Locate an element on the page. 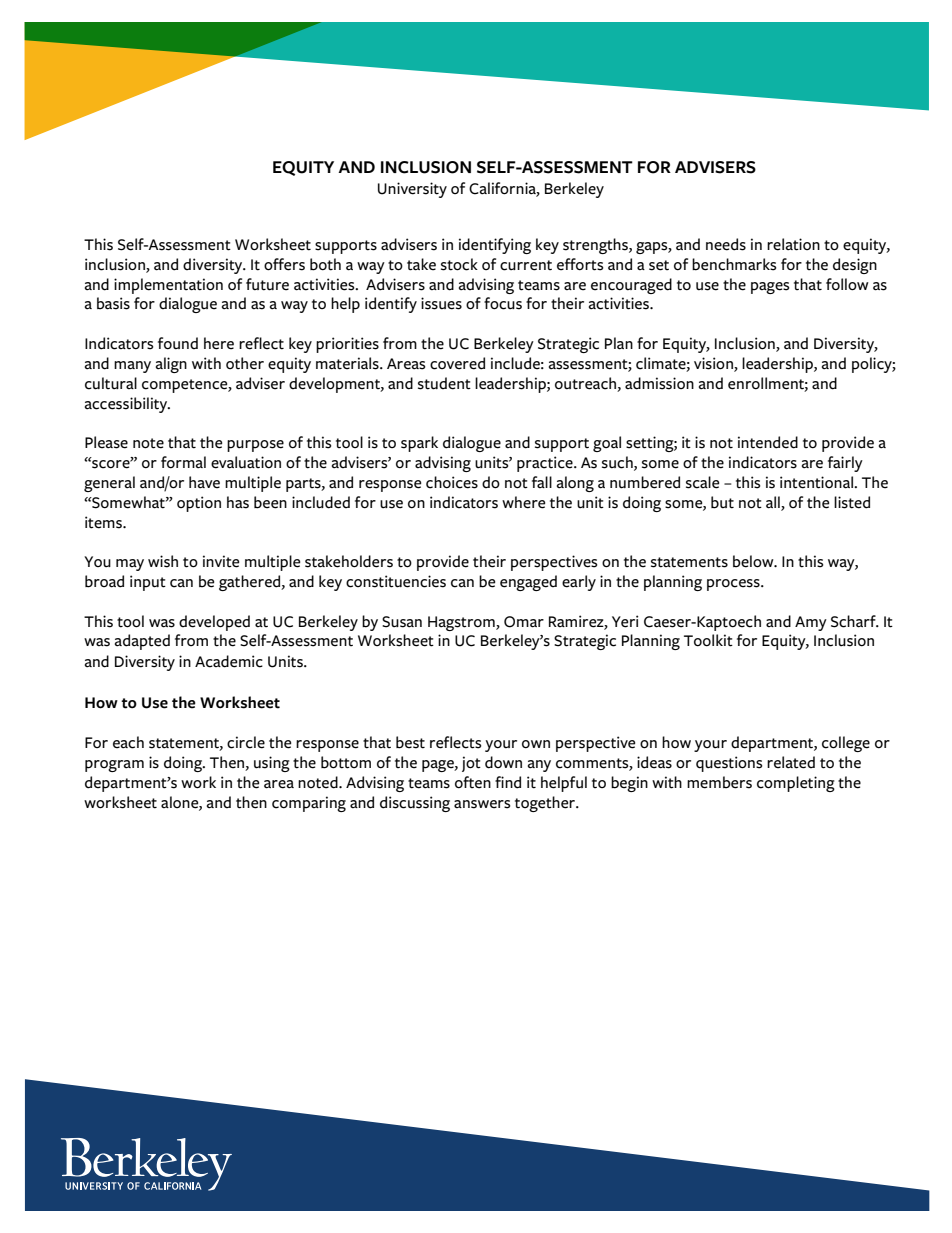 This page has height=1233, width=952. relation is located at coordinates (793, 244).
